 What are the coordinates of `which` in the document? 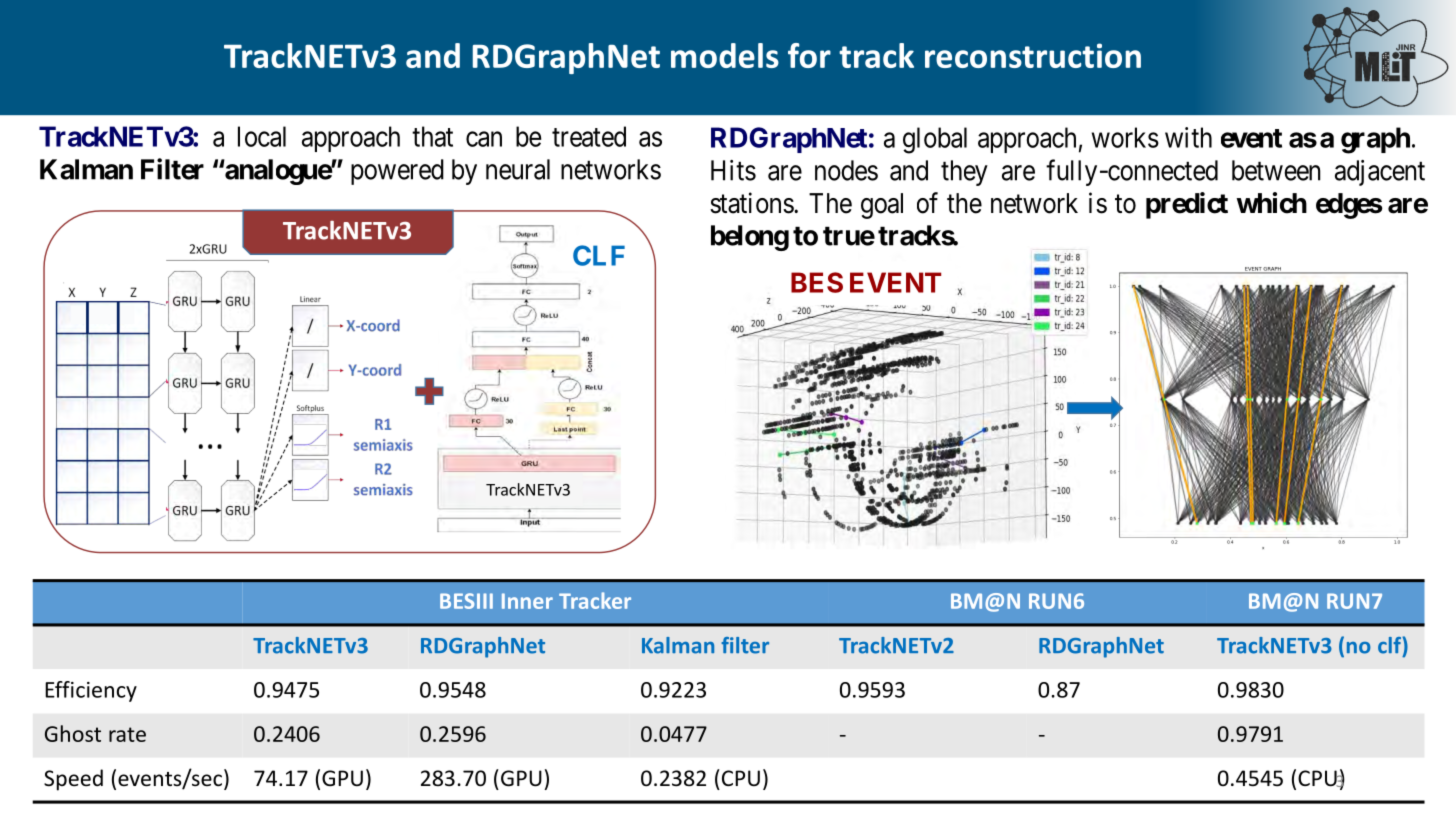 It's located at (1272, 203).
